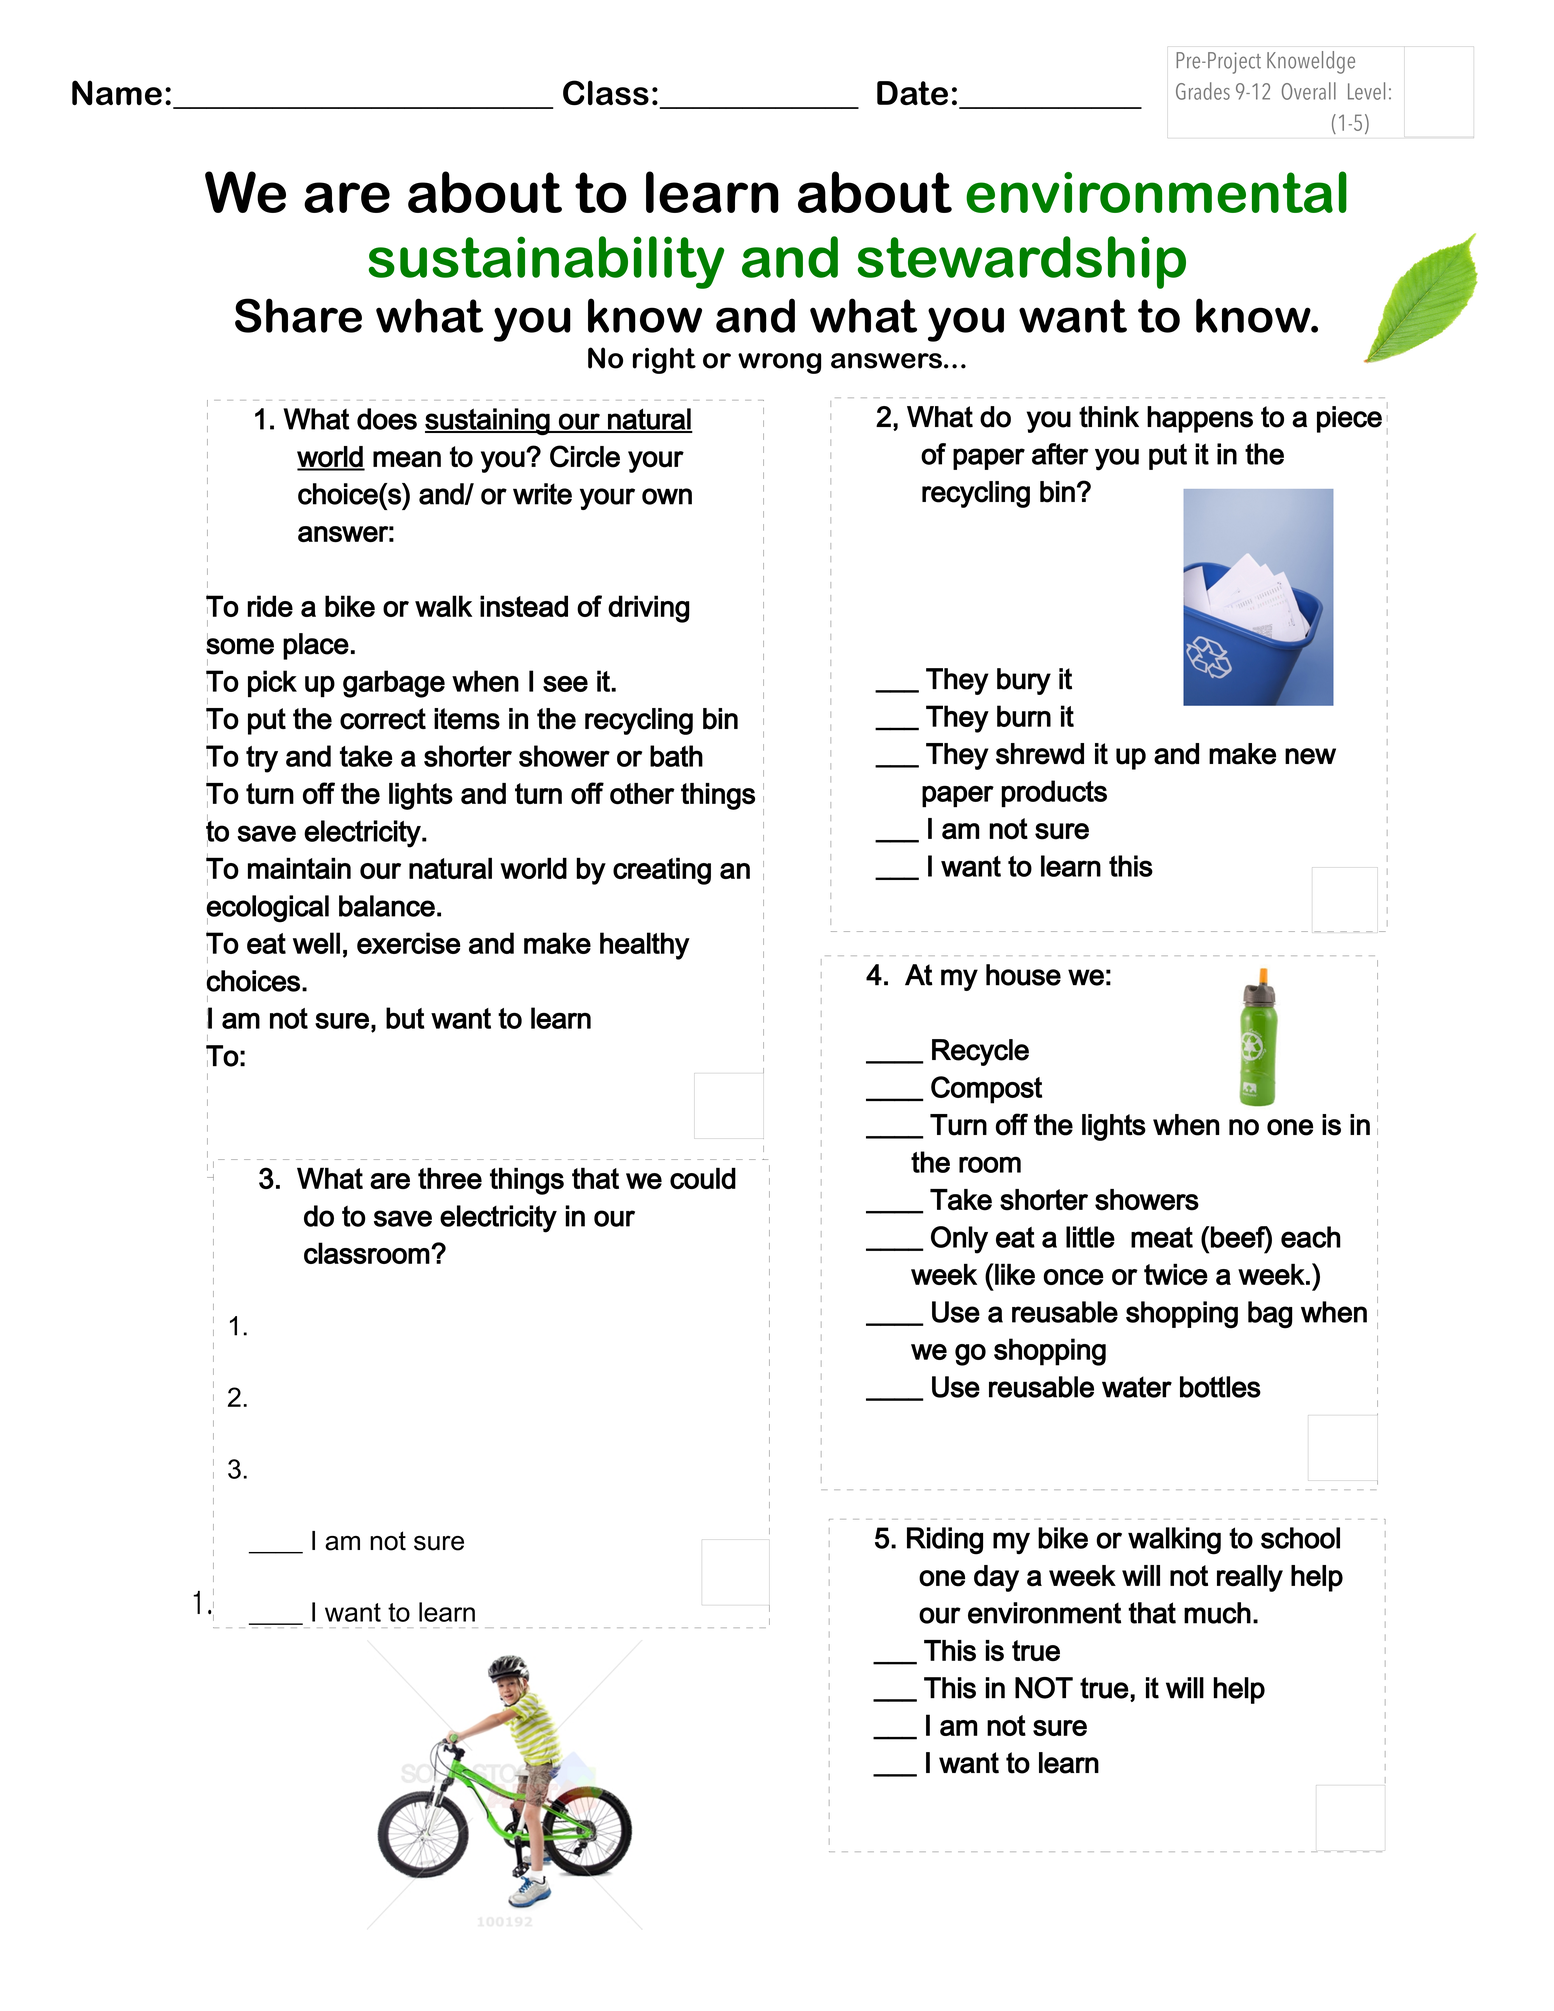  What do you see at coordinates (1203, 91) in the page?
I see `Grades` at bounding box center [1203, 91].
